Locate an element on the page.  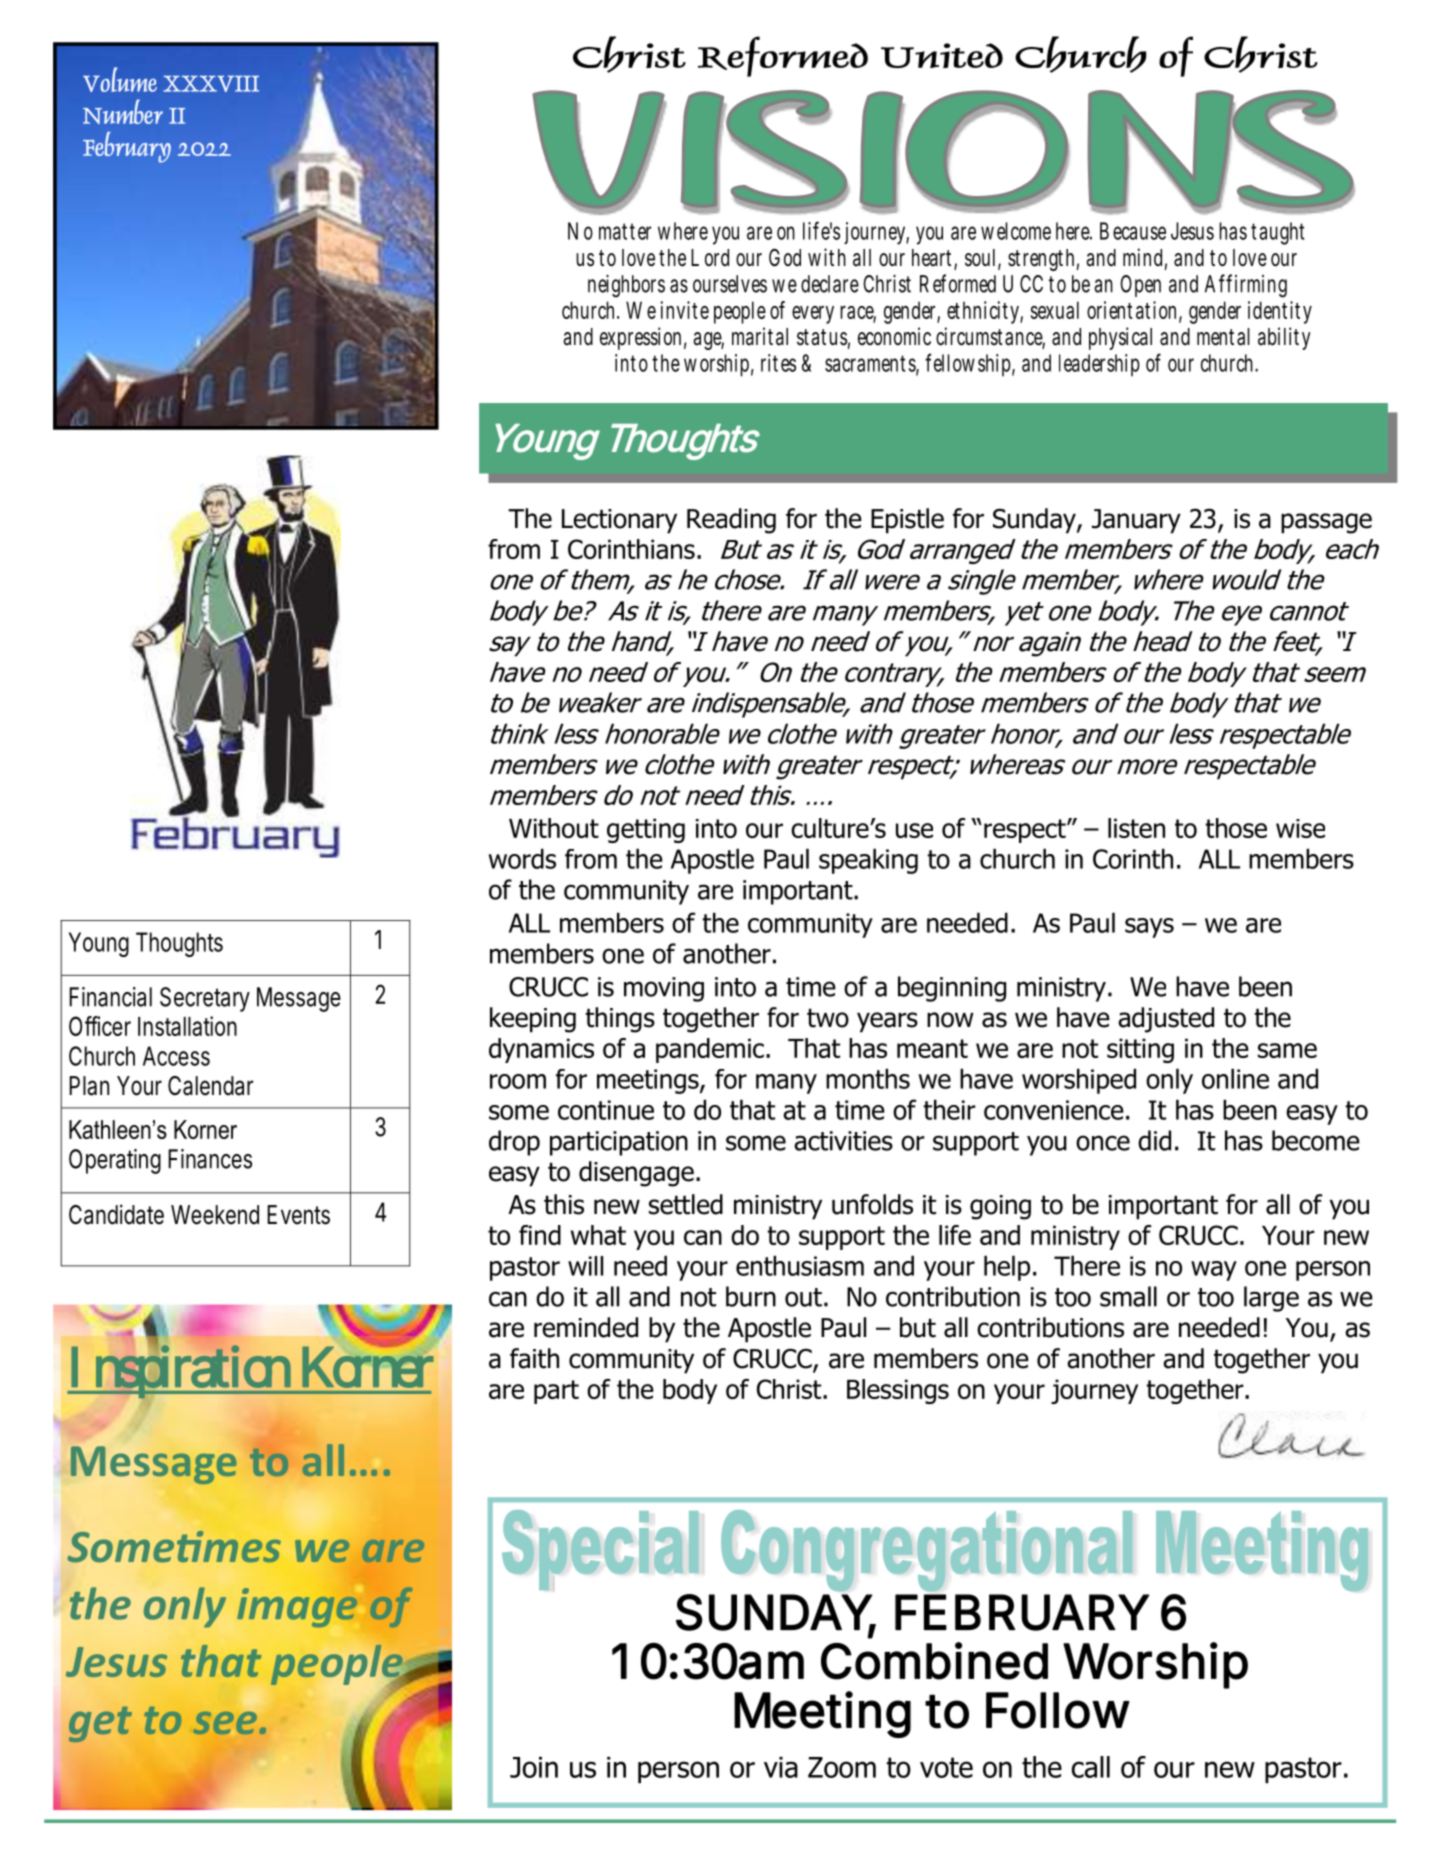
matter is located at coordinates (625, 231).
